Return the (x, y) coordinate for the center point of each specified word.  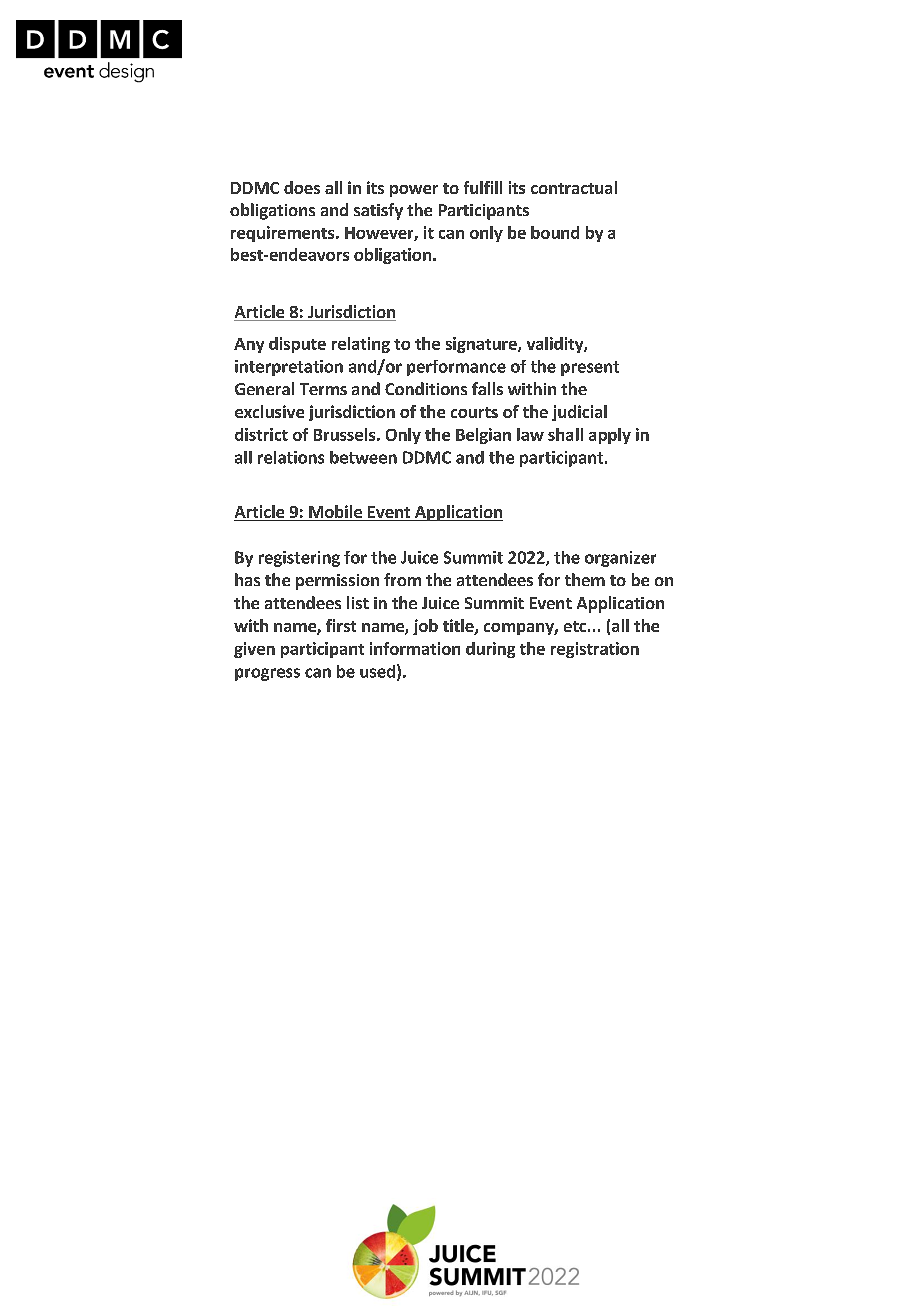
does (302, 187)
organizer (620, 559)
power (414, 191)
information (415, 648)
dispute (297, 345)
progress (267, 674)
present (590, 368)
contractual (574, 187)
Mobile (335, 513)
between (363, 457)
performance (456, 368)
